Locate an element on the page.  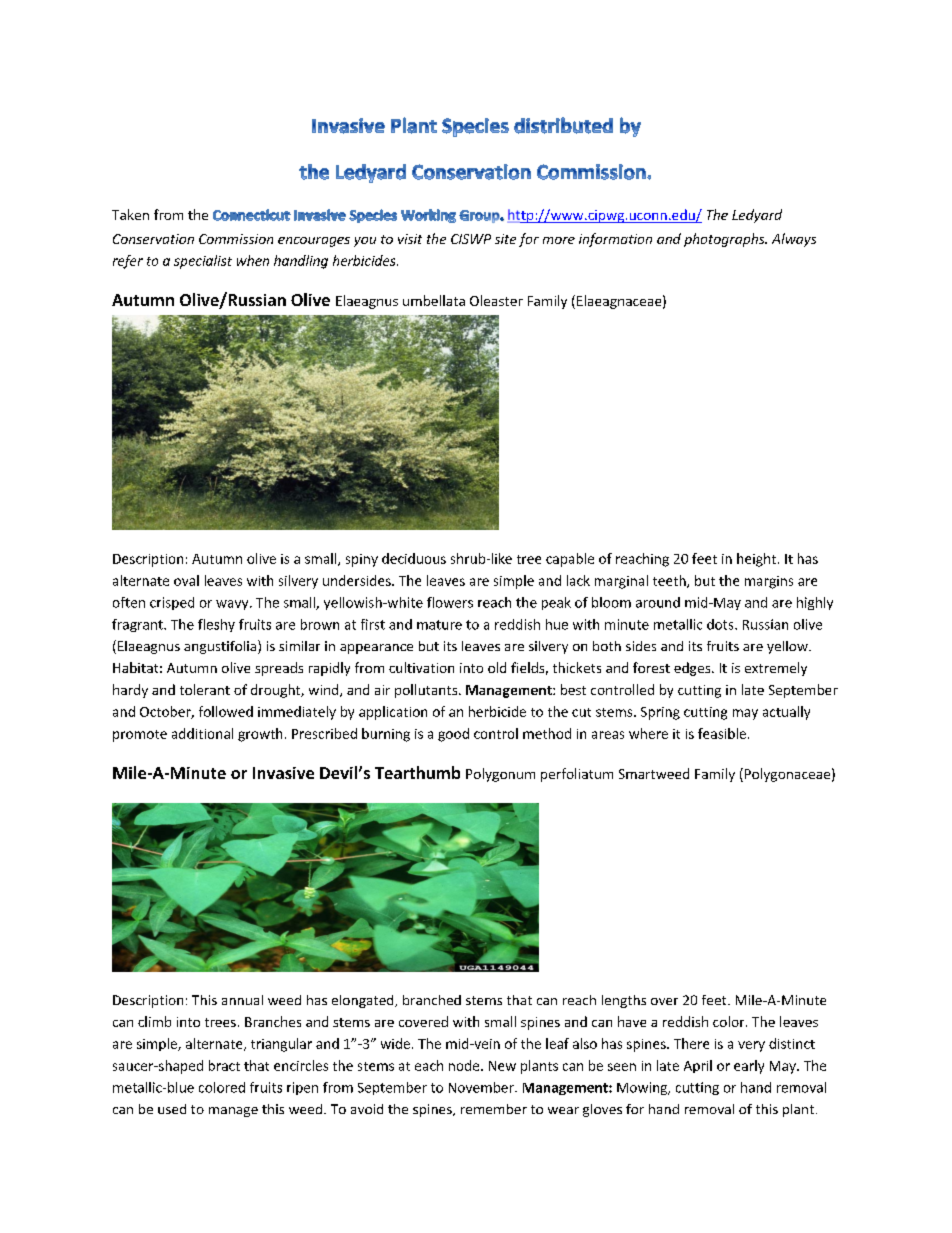
photographs is located at coordinates (725, 240).
